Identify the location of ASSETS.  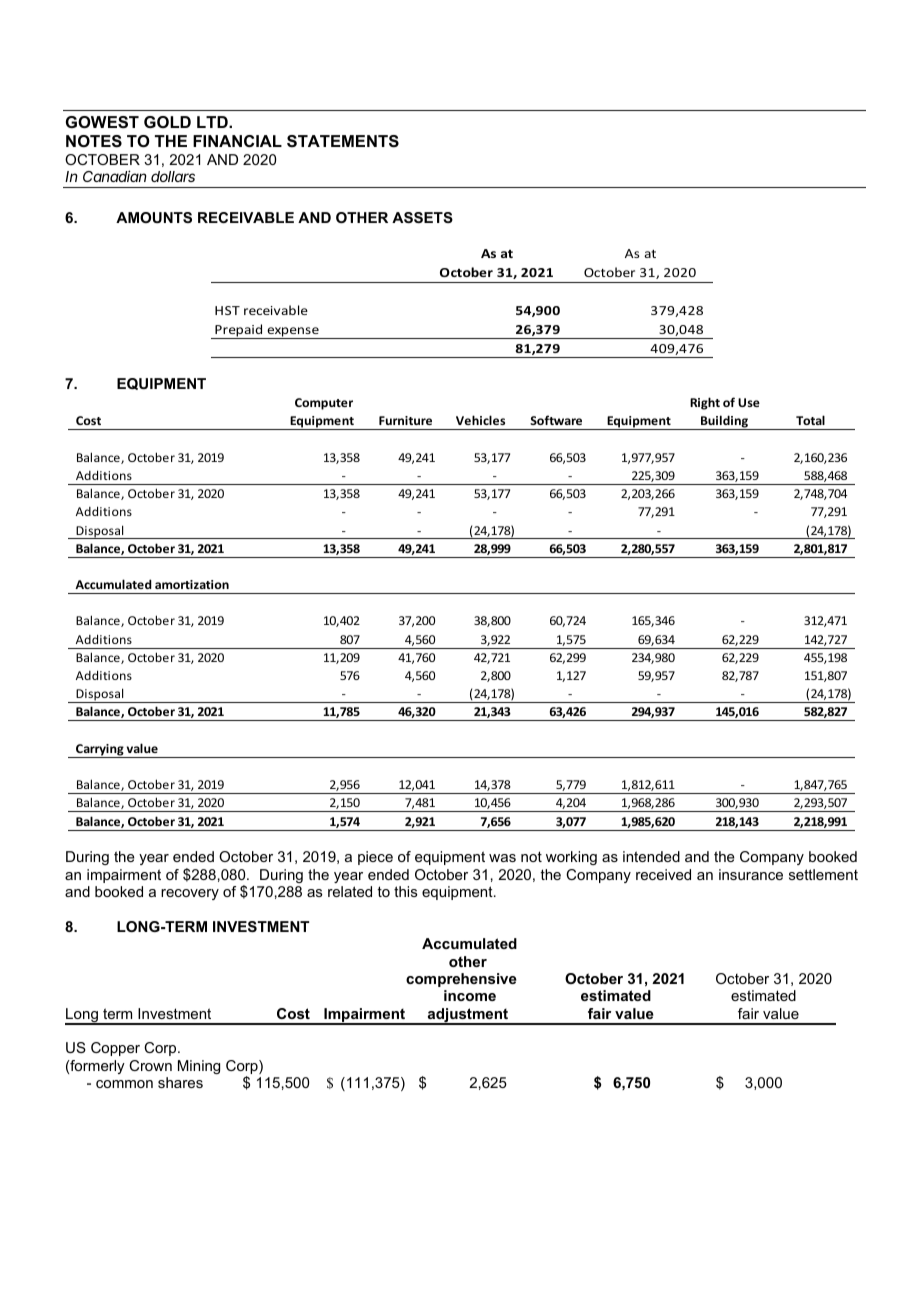
(422, 217).
